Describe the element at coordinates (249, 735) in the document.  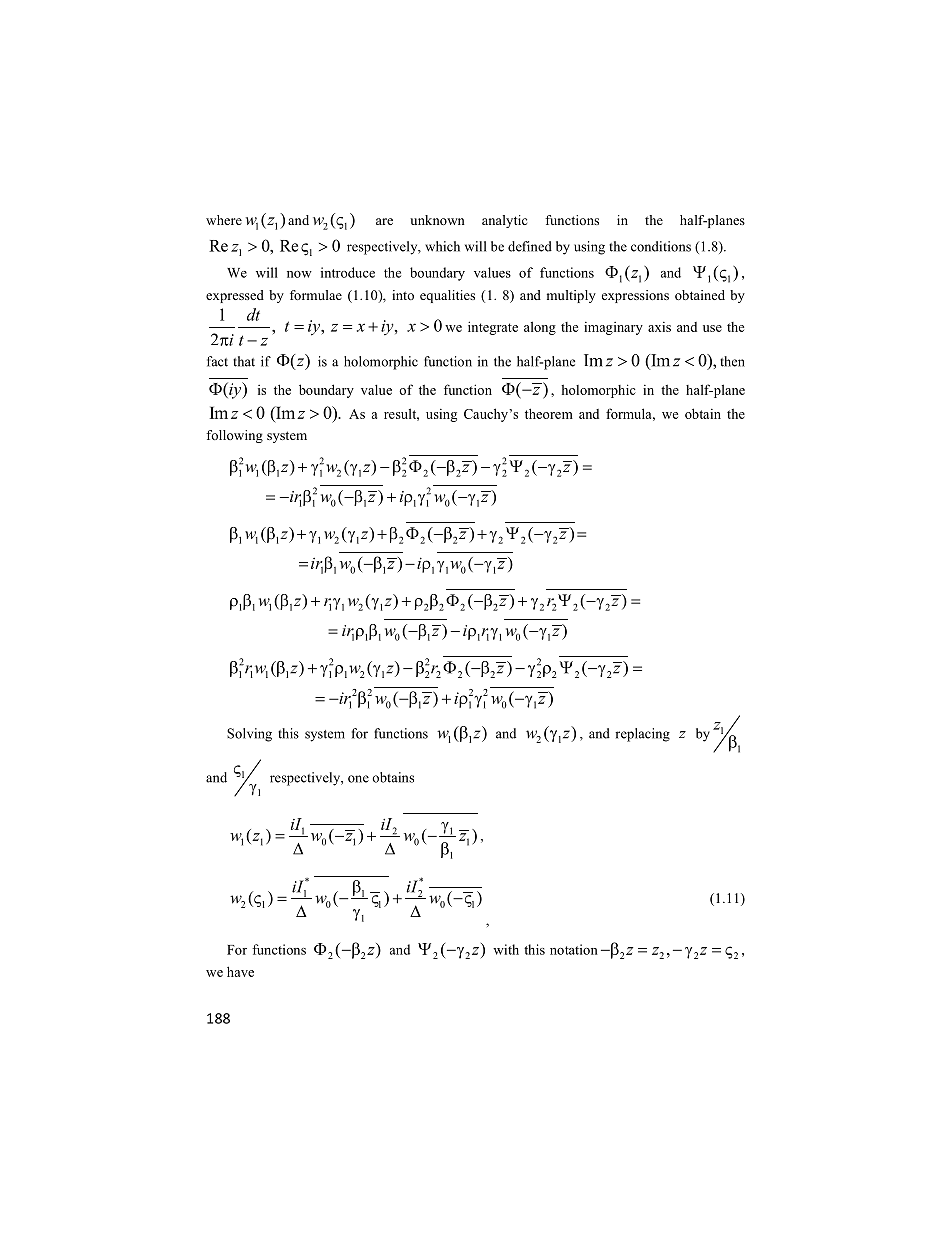
I see `Solving` at that location.
